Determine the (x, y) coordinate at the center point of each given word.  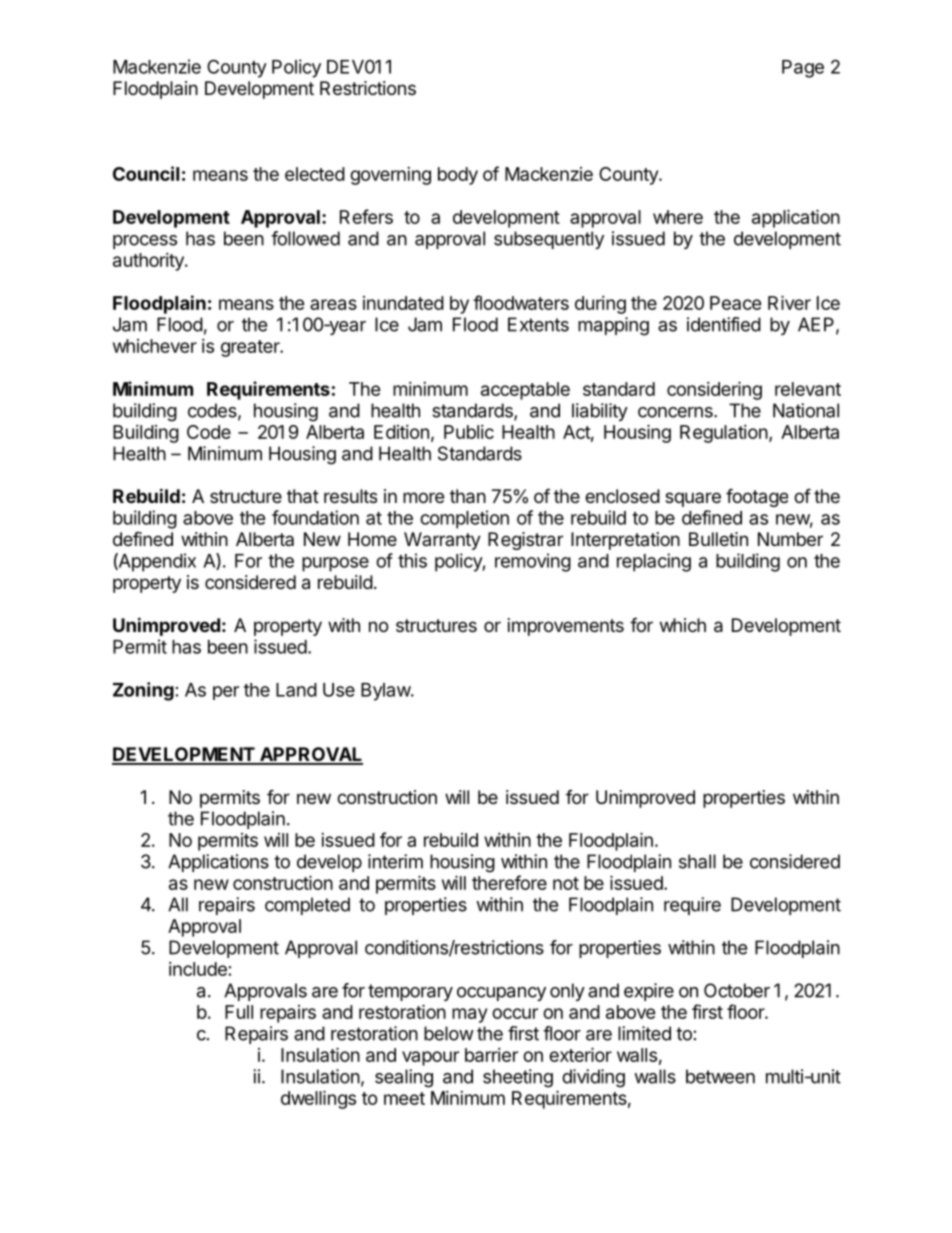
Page (803, 69)
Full (239, 1012)
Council (146, 173)
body (458, 176)
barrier (491, 1055)
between (720, 1076)
